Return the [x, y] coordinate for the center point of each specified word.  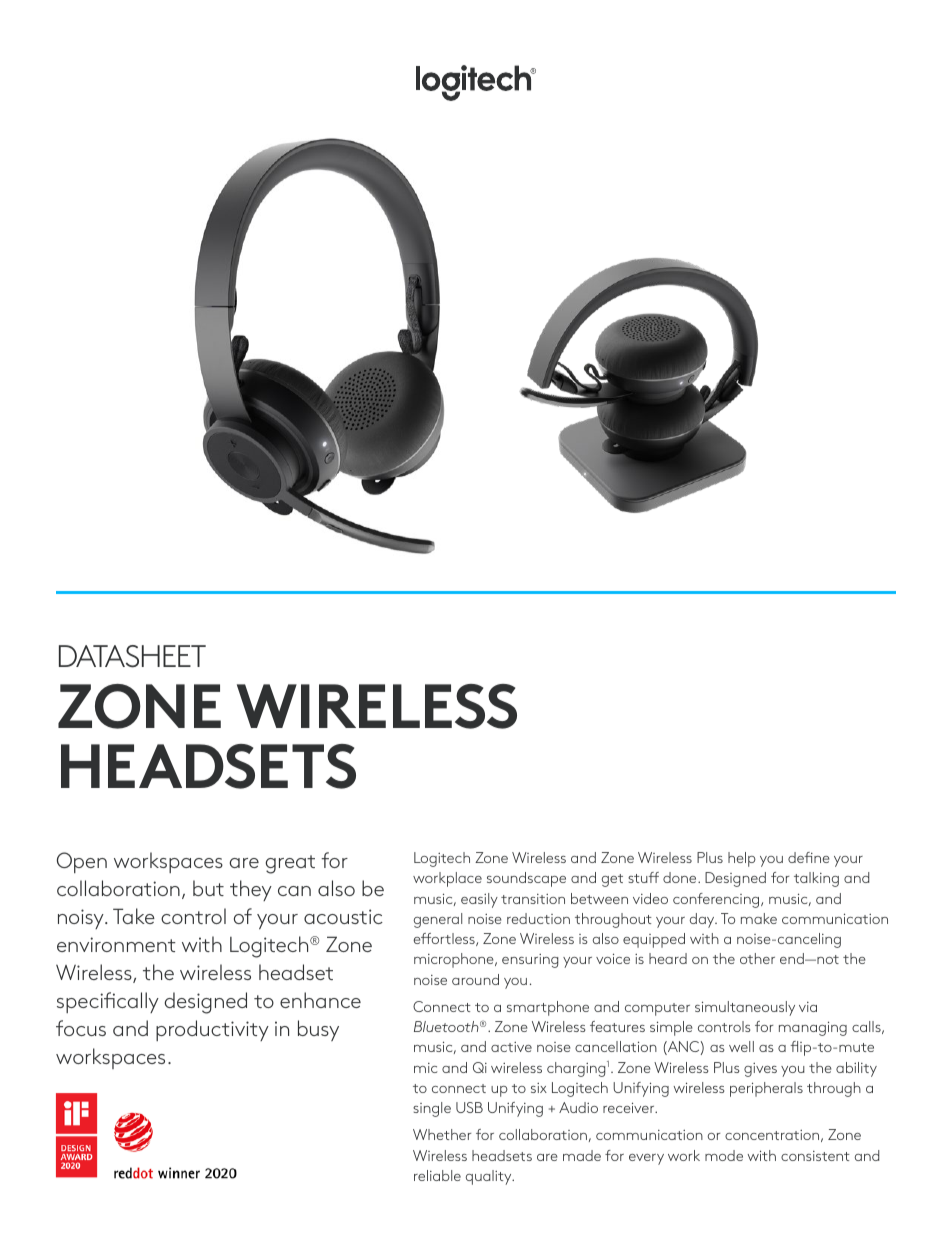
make [759, 918]
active [511, 1047]
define [809, 857]
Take [134, 916]
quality [489, 1177]
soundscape [526, 879]
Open [82, 862]
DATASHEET [132, 656]
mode [724, 1155]
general [437, 920]
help [742, 859]
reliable [437, 1175]
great [290, 864]
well [741, 1046]
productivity [212, 1030]
